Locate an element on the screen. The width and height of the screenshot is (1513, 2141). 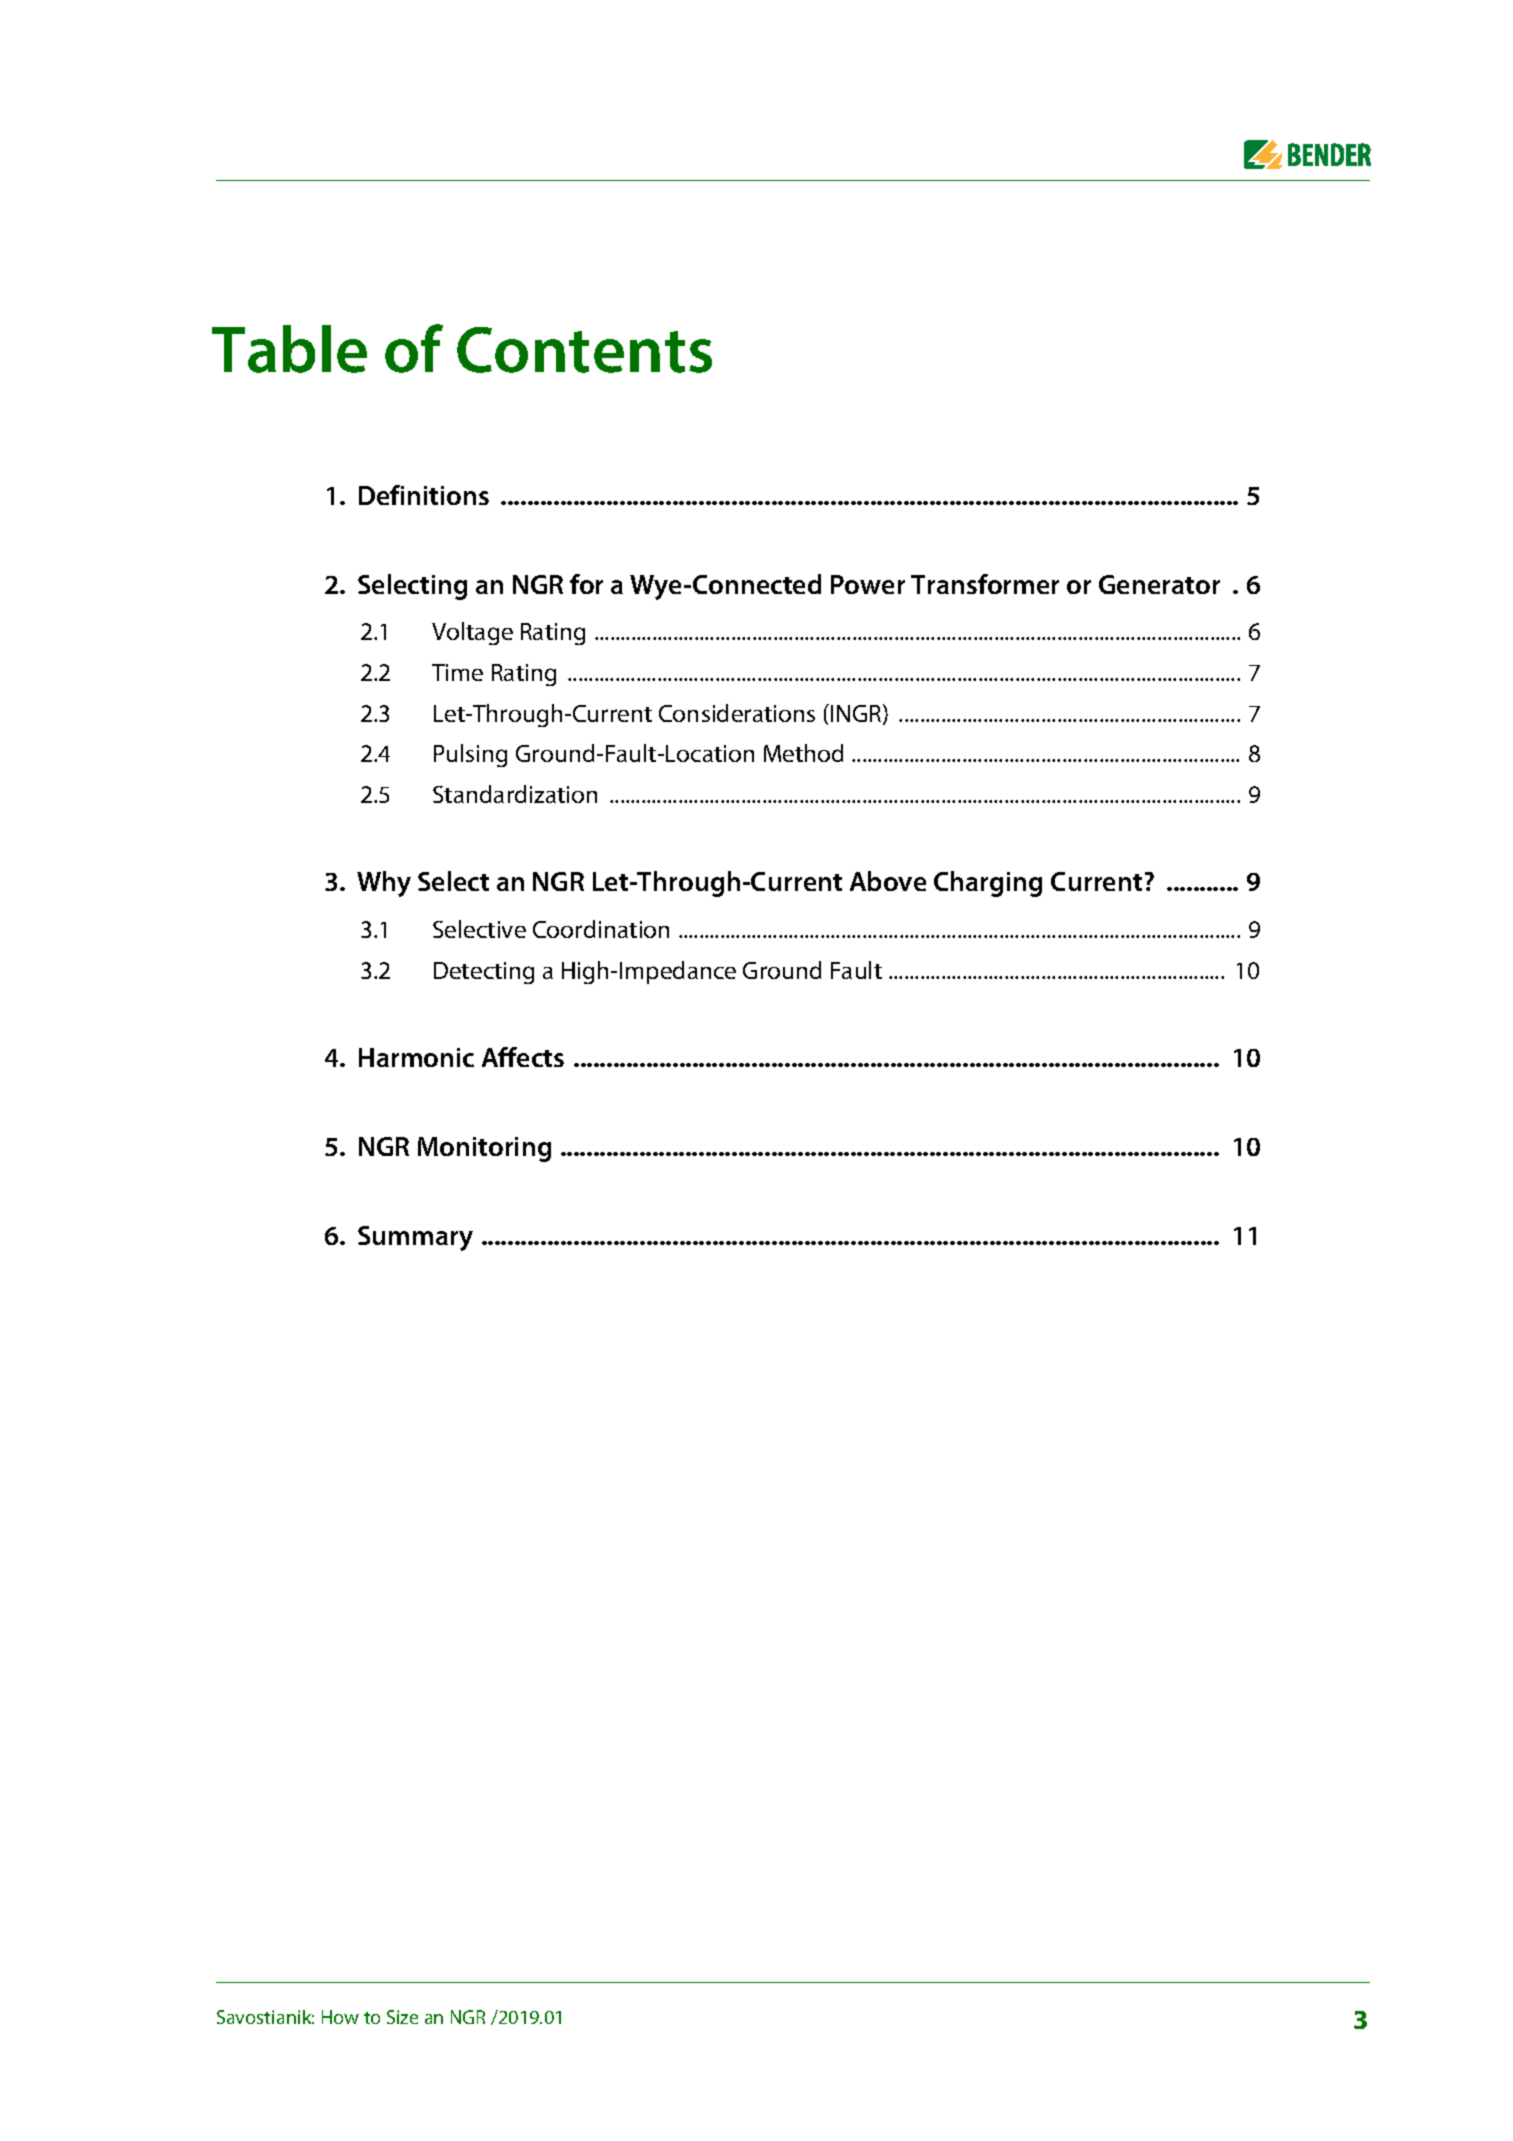
Summary is located at coordinates (415, 1238).
